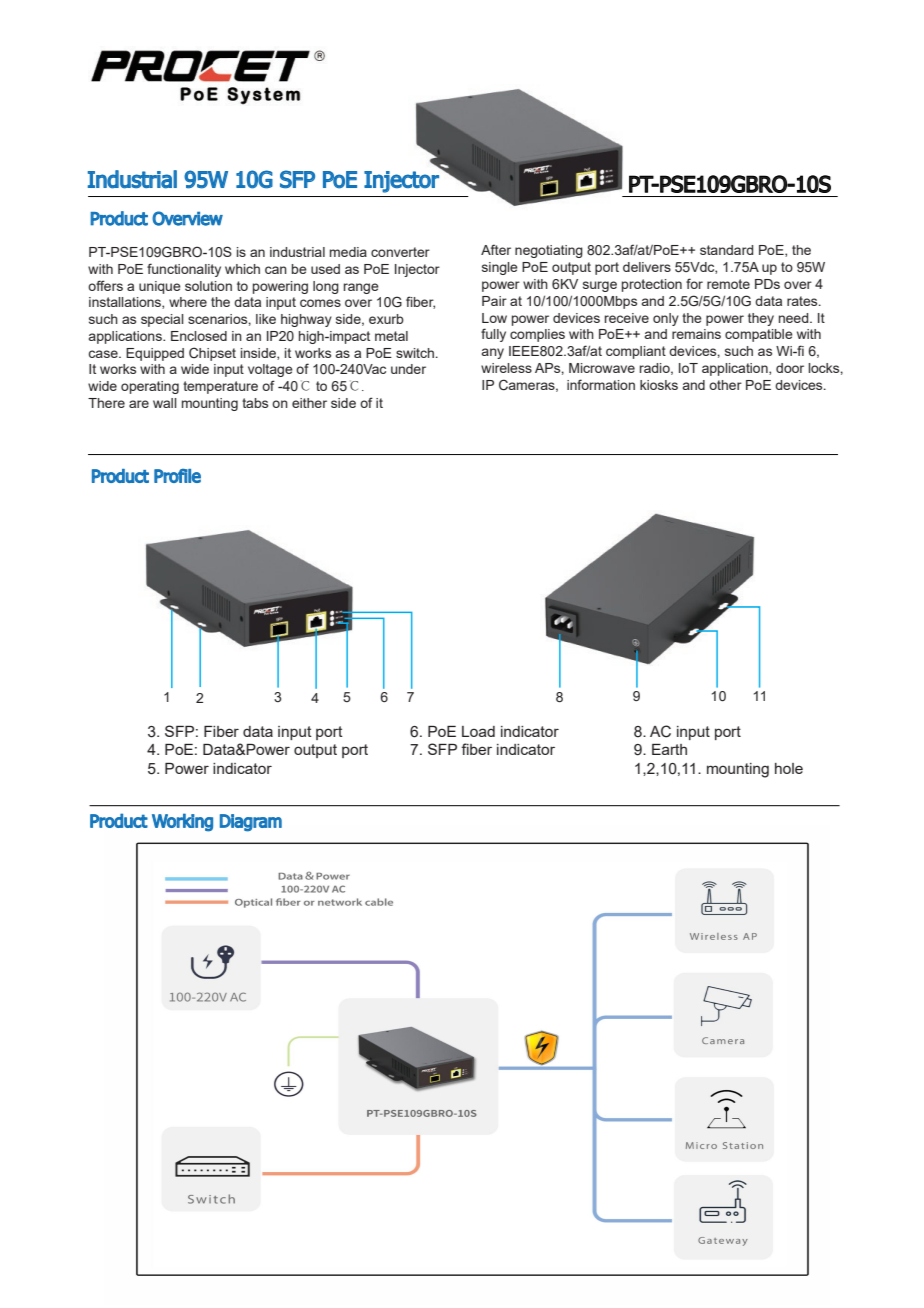 The image size is (924, 1308). What do you see at coordinates (725, 385) in the page?
I see `other` at bounding box center [725, 385].
